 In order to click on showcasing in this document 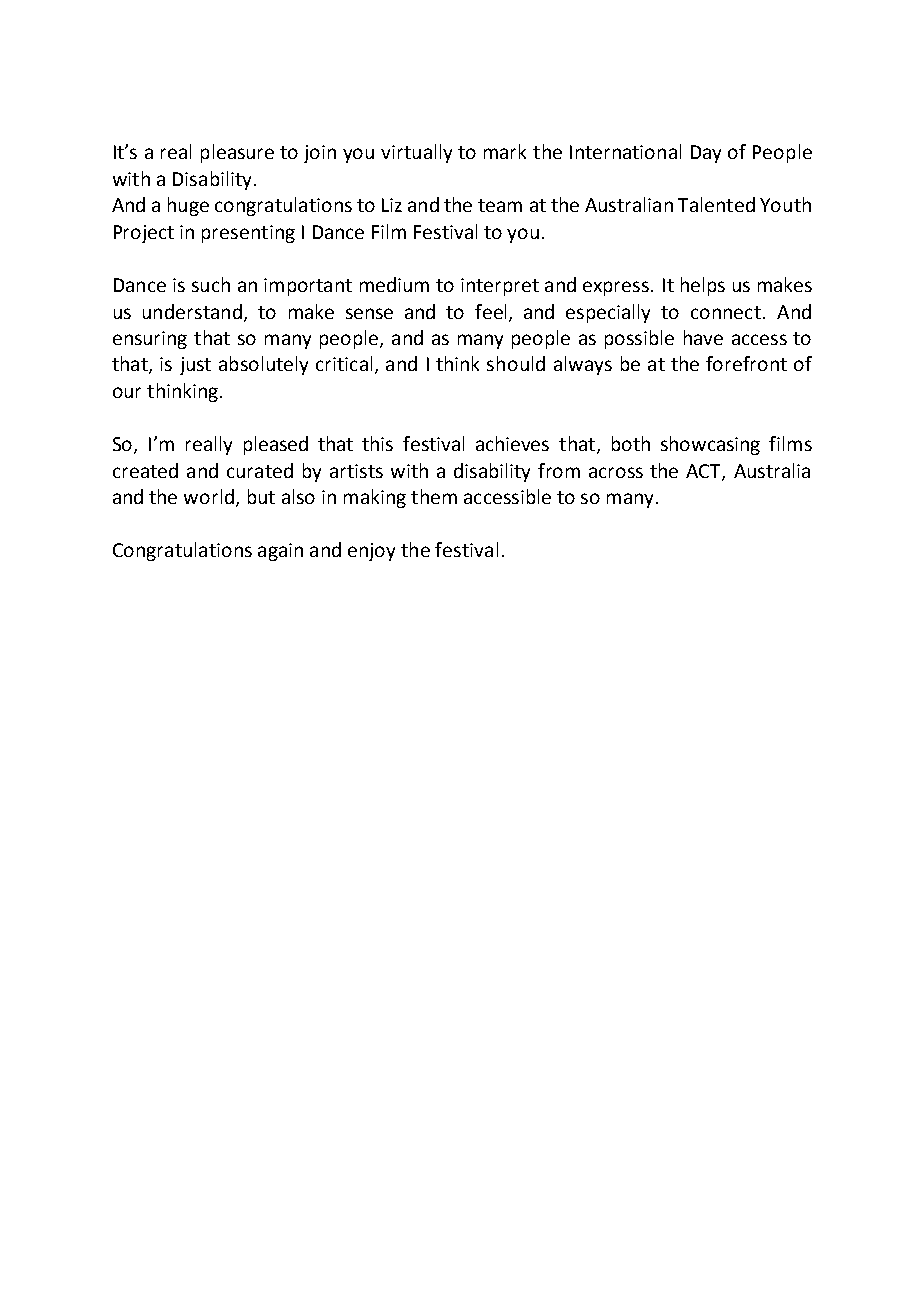, I will do `click(710, 445)`.
